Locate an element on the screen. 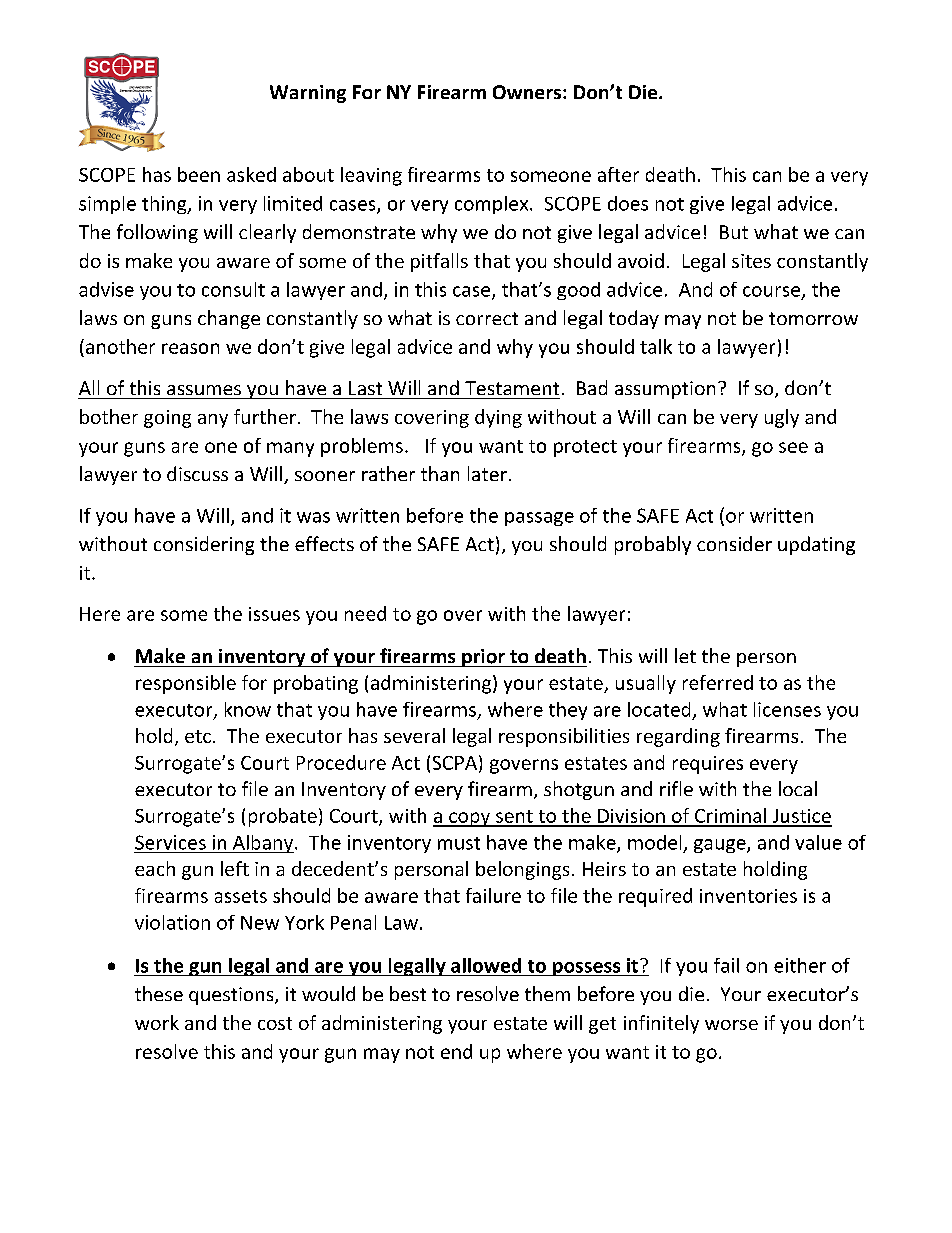 The width and height of the screenshot is (952, 1233). several is located at coordinates (414, 735).
